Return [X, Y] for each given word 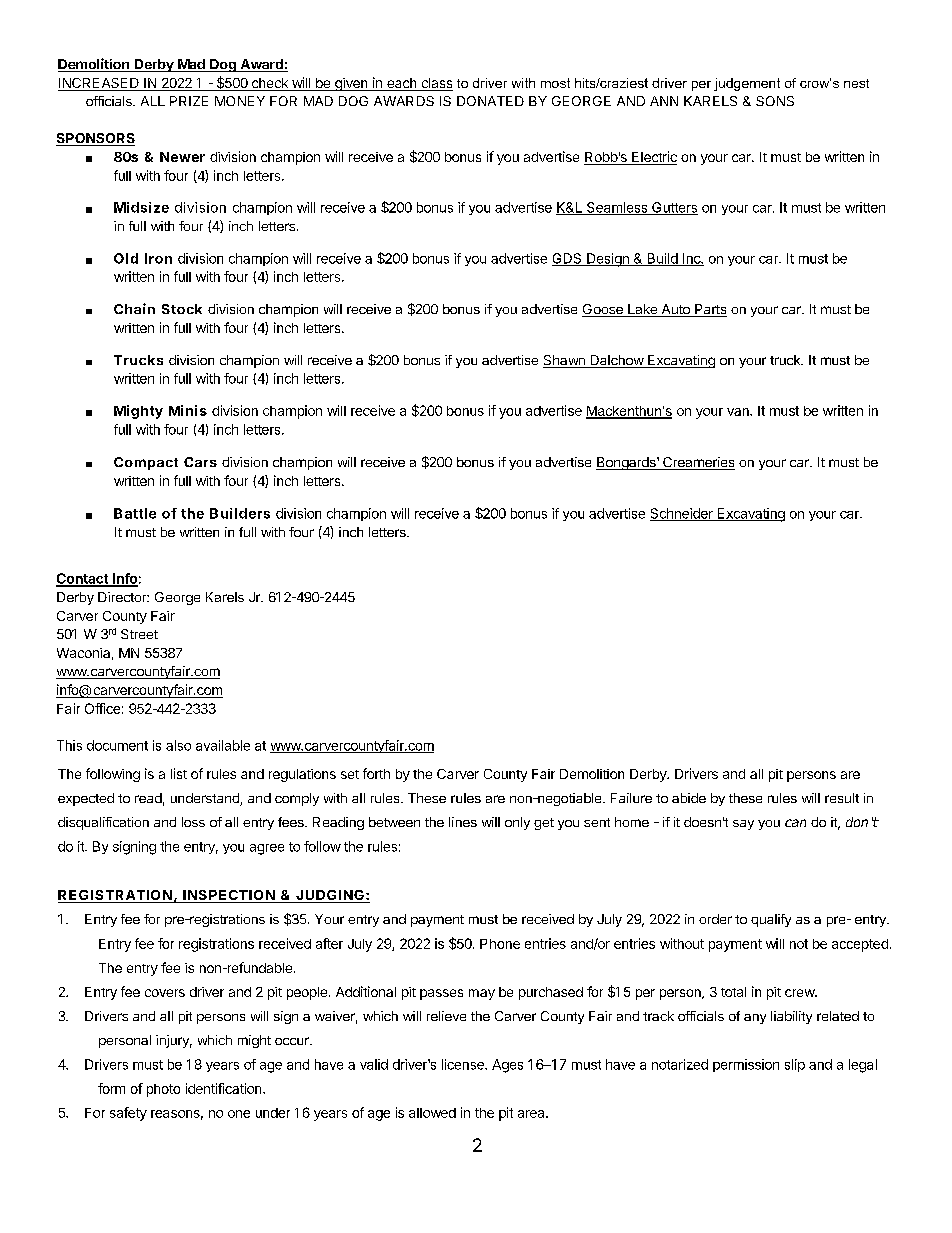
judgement [747, 84]
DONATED [490, 101]
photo [163, 1090]
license [464, 1064]
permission [746, 1065]
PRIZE [189, 101]
